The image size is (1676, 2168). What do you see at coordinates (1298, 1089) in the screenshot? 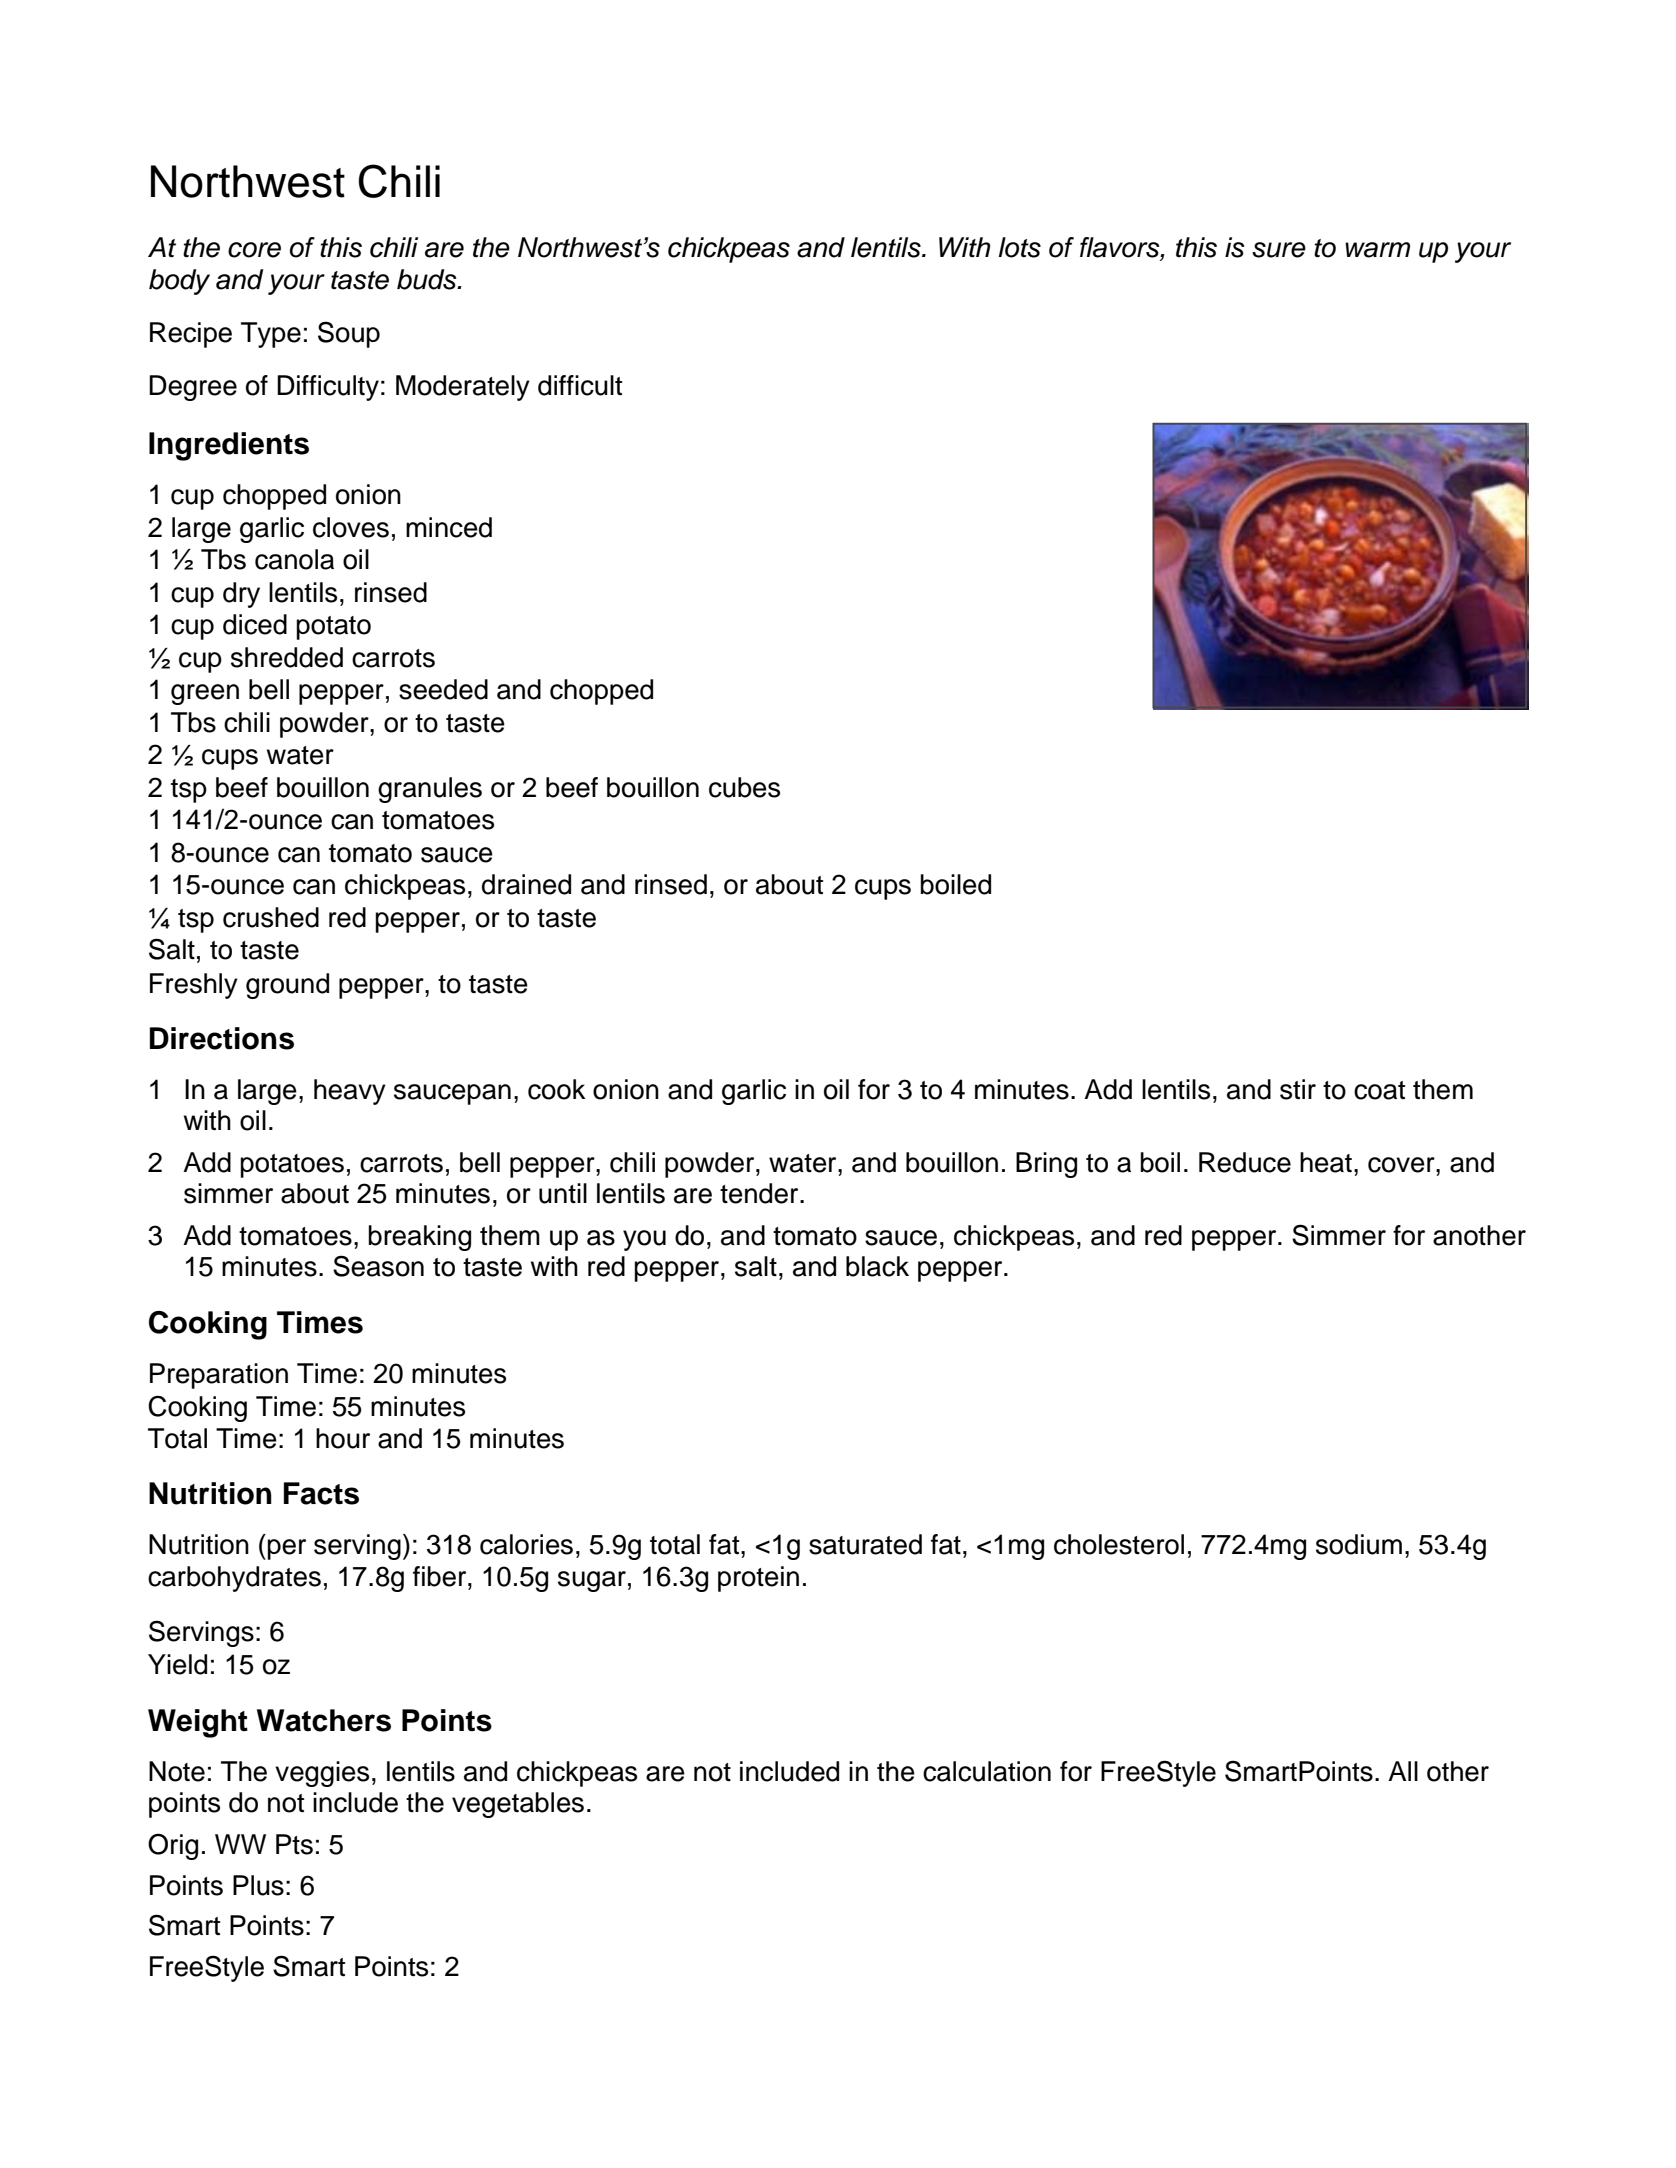
I see `stir` at bounding box center [1298, 1089].
